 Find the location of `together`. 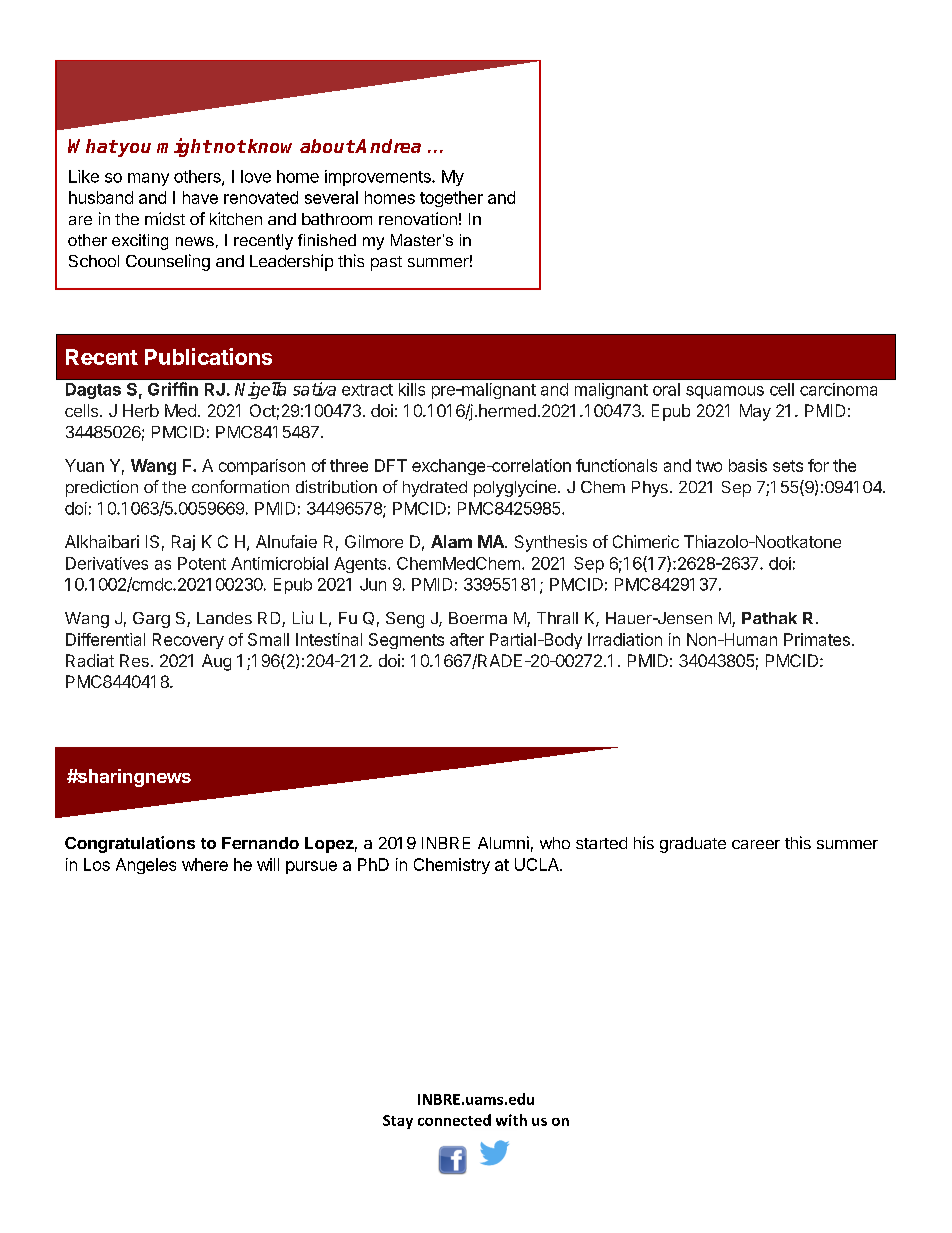

together is located at coordinates (451, 199).
